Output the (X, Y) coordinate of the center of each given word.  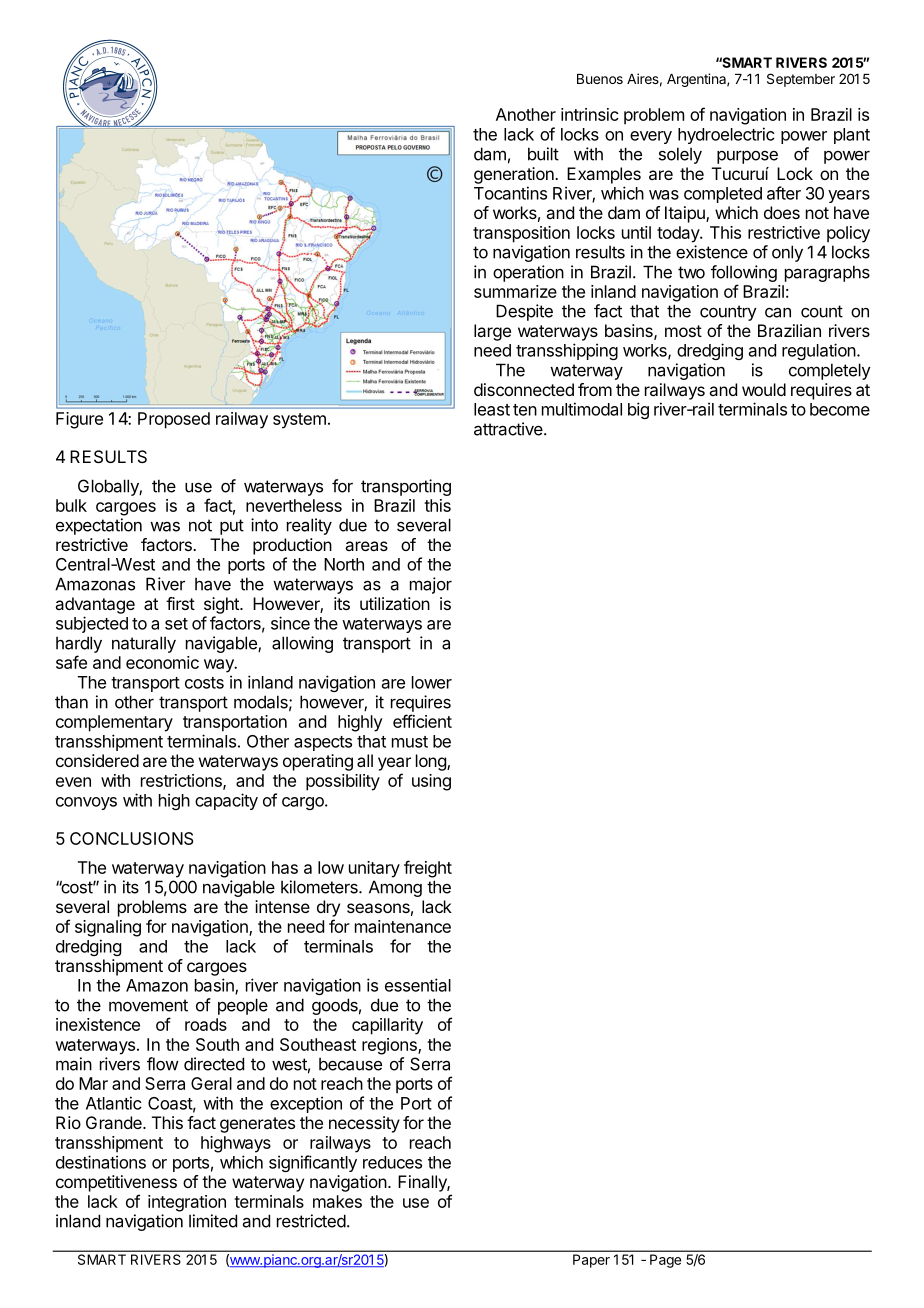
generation (515, 175)
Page (665, 1261)
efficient (422, 721)
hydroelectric (726, 135)
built (543, 154)
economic (162, 662)
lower (432, 682)
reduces (392, 1162)
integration (187, 1203)
